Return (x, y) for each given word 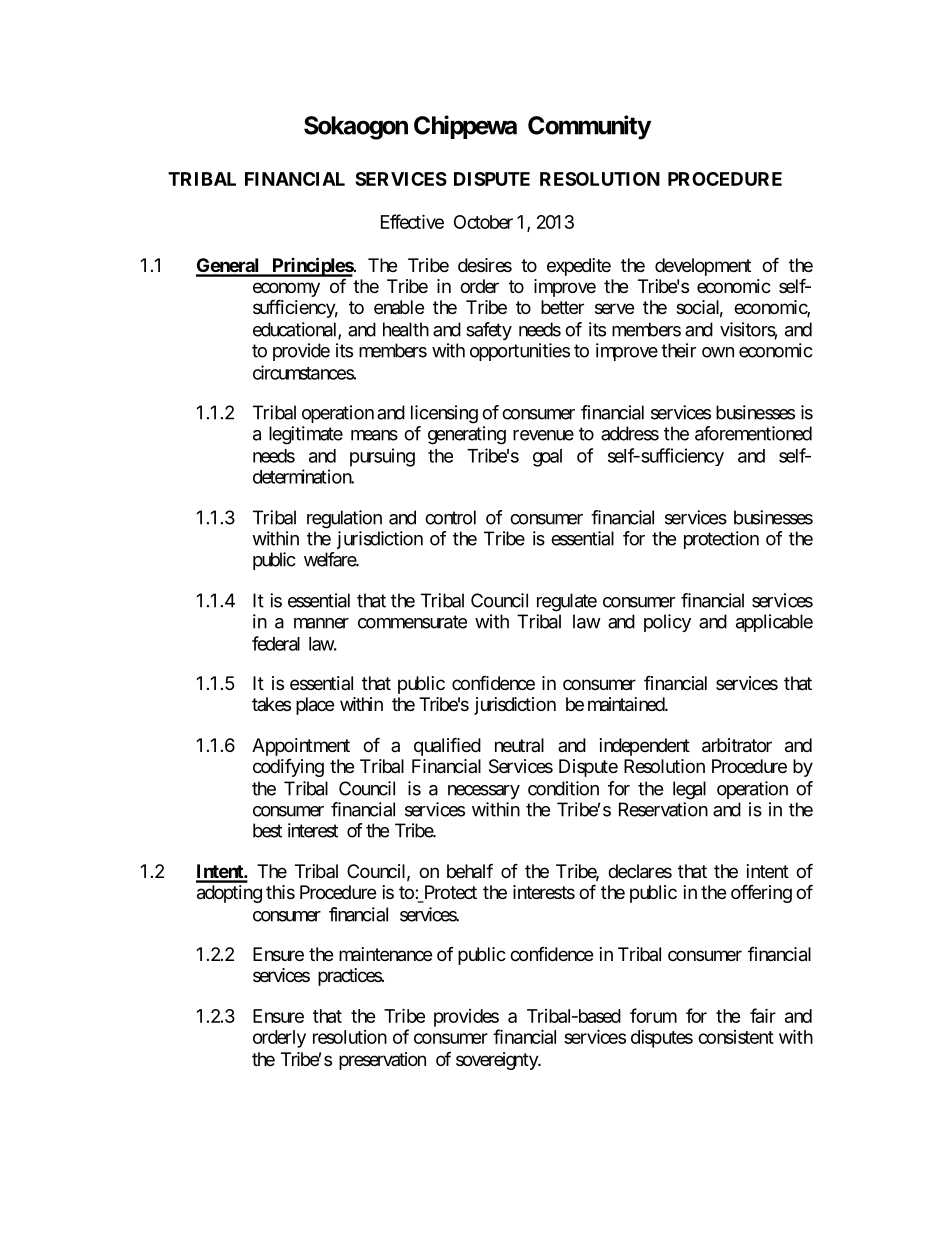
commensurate (412, 622)
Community (589, 127)
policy (667, 623)
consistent (736, 1037)
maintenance (385, 954)
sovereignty (498, 1061)
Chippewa (465, 127)
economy (286, 291)
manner (321, 623)
